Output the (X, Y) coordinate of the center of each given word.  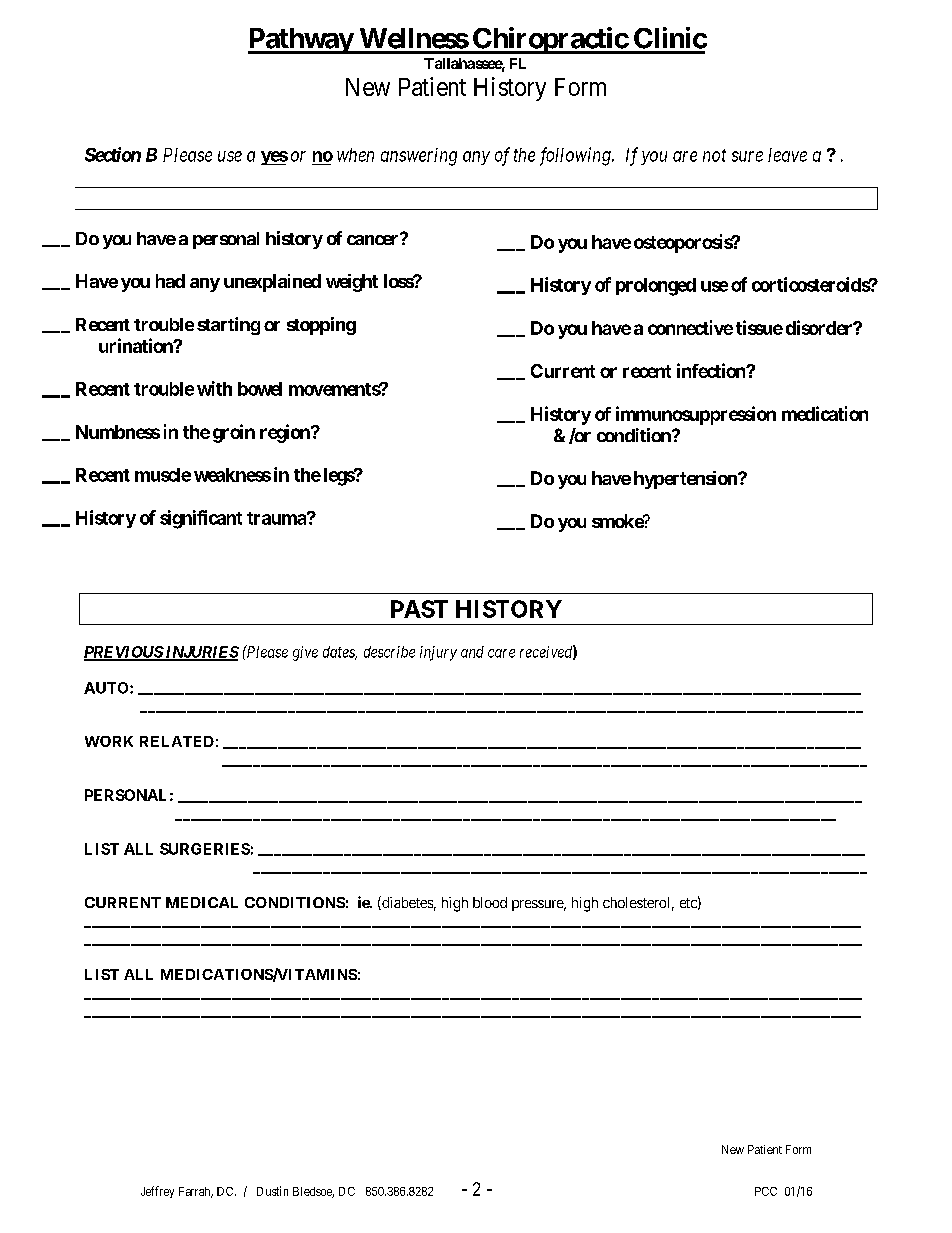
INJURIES (201, 653)
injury (438, 653)
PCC (766, 1191)
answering (419, 157)
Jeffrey (157, 1192)
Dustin (272, 1191)
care (501, 653)
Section (113, 154)
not (714, 155)
